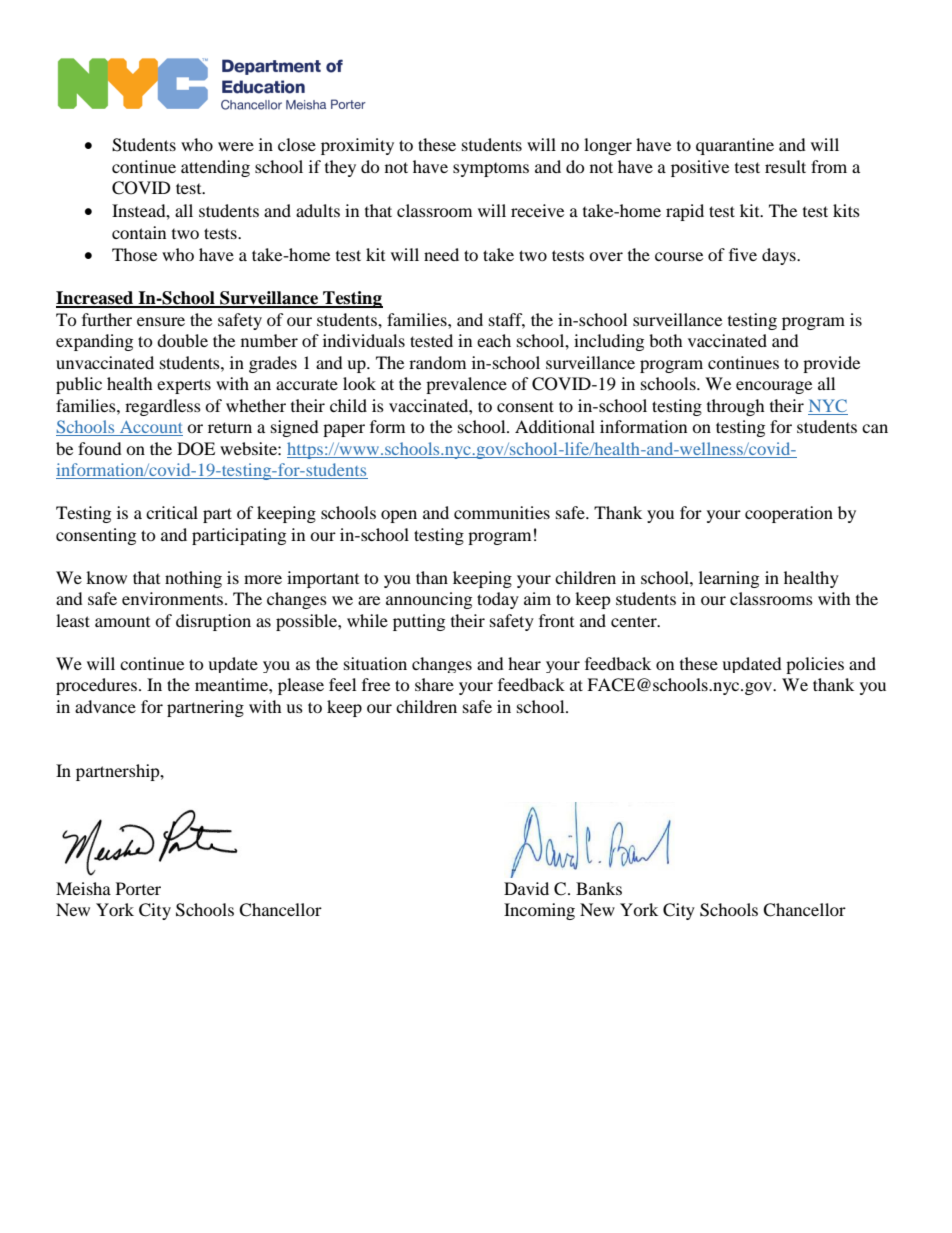 This page has width=952, height=1233. What do you see at coordinates (491, 170) in the page?
I see `symptoms` at bounding box center [491, 170].
